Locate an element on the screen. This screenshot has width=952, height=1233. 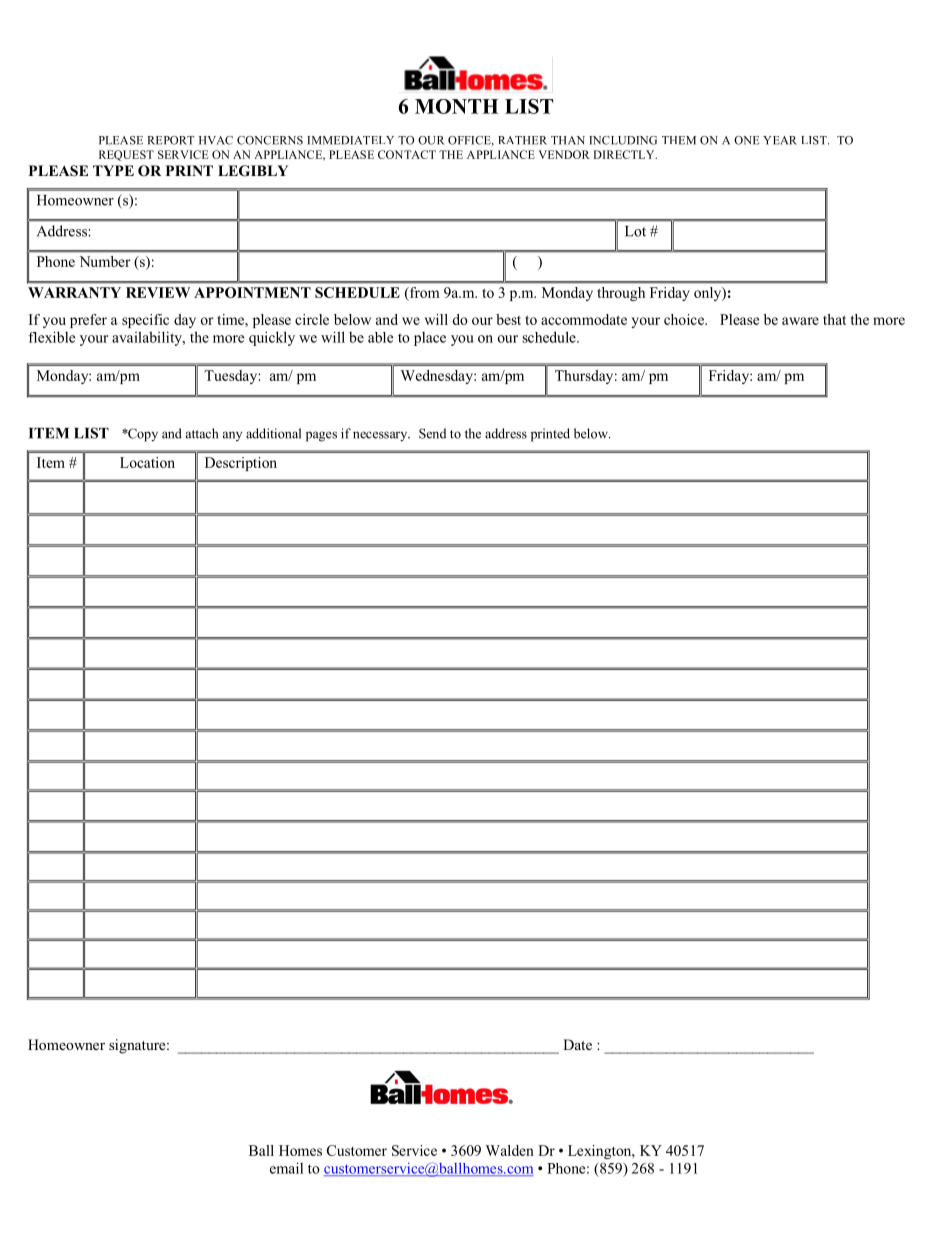
CONTACT is located at coordinates (407, 154).
